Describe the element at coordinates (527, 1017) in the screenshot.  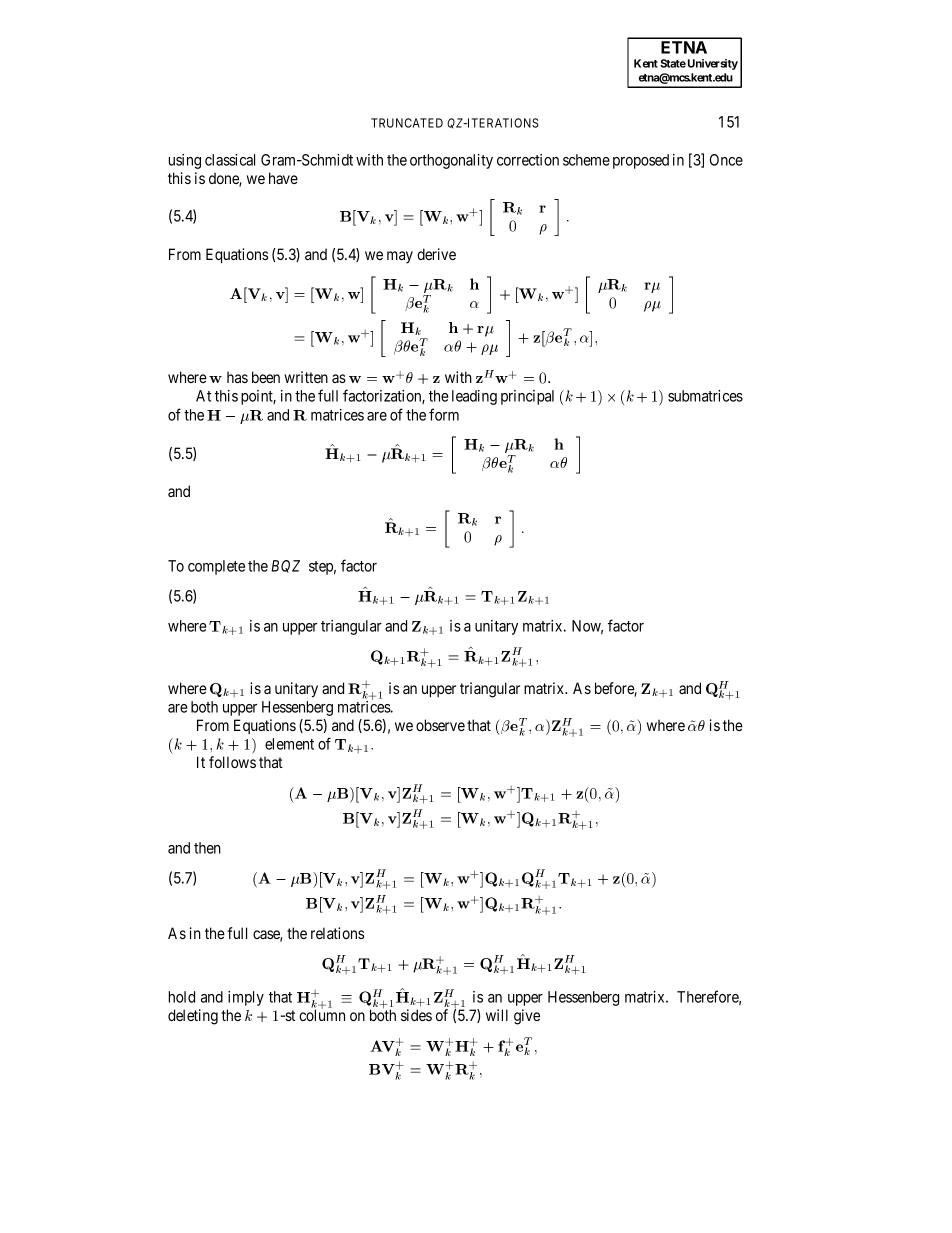
I see `give` at that location.
